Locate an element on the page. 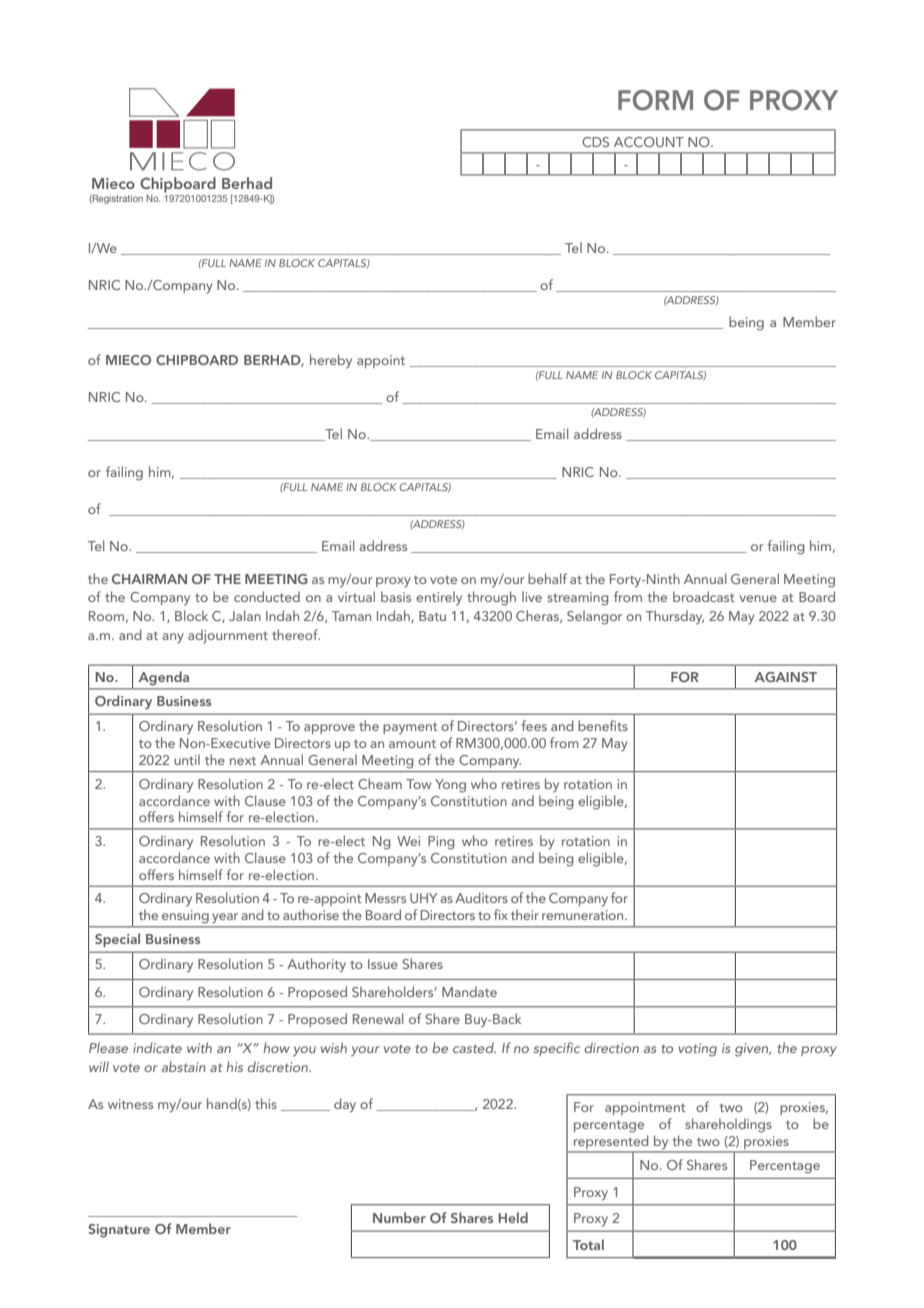  benefits is located at coordinates (603, 725).
